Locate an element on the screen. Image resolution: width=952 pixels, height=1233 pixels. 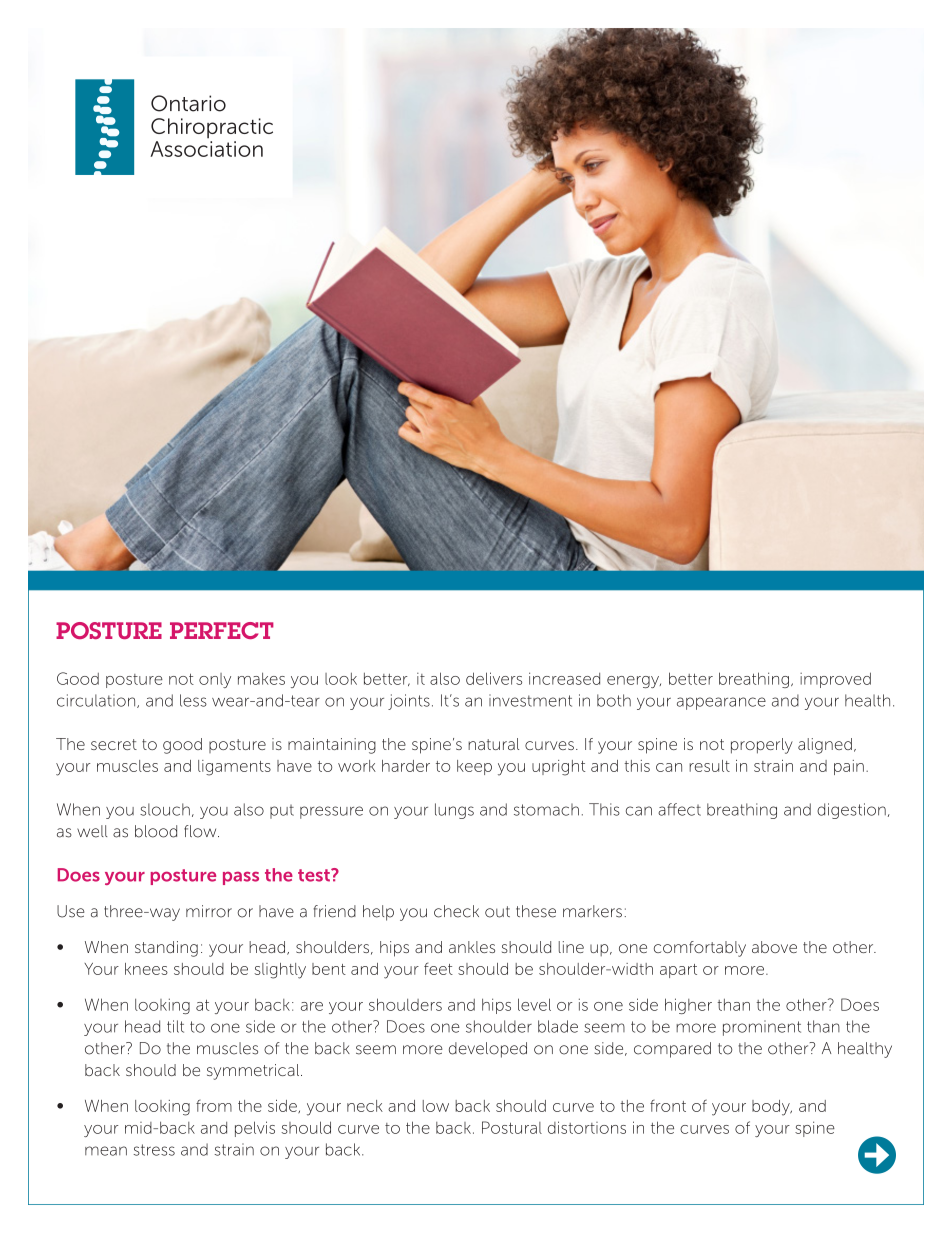
delivers is located at coordinates (494, 678).
